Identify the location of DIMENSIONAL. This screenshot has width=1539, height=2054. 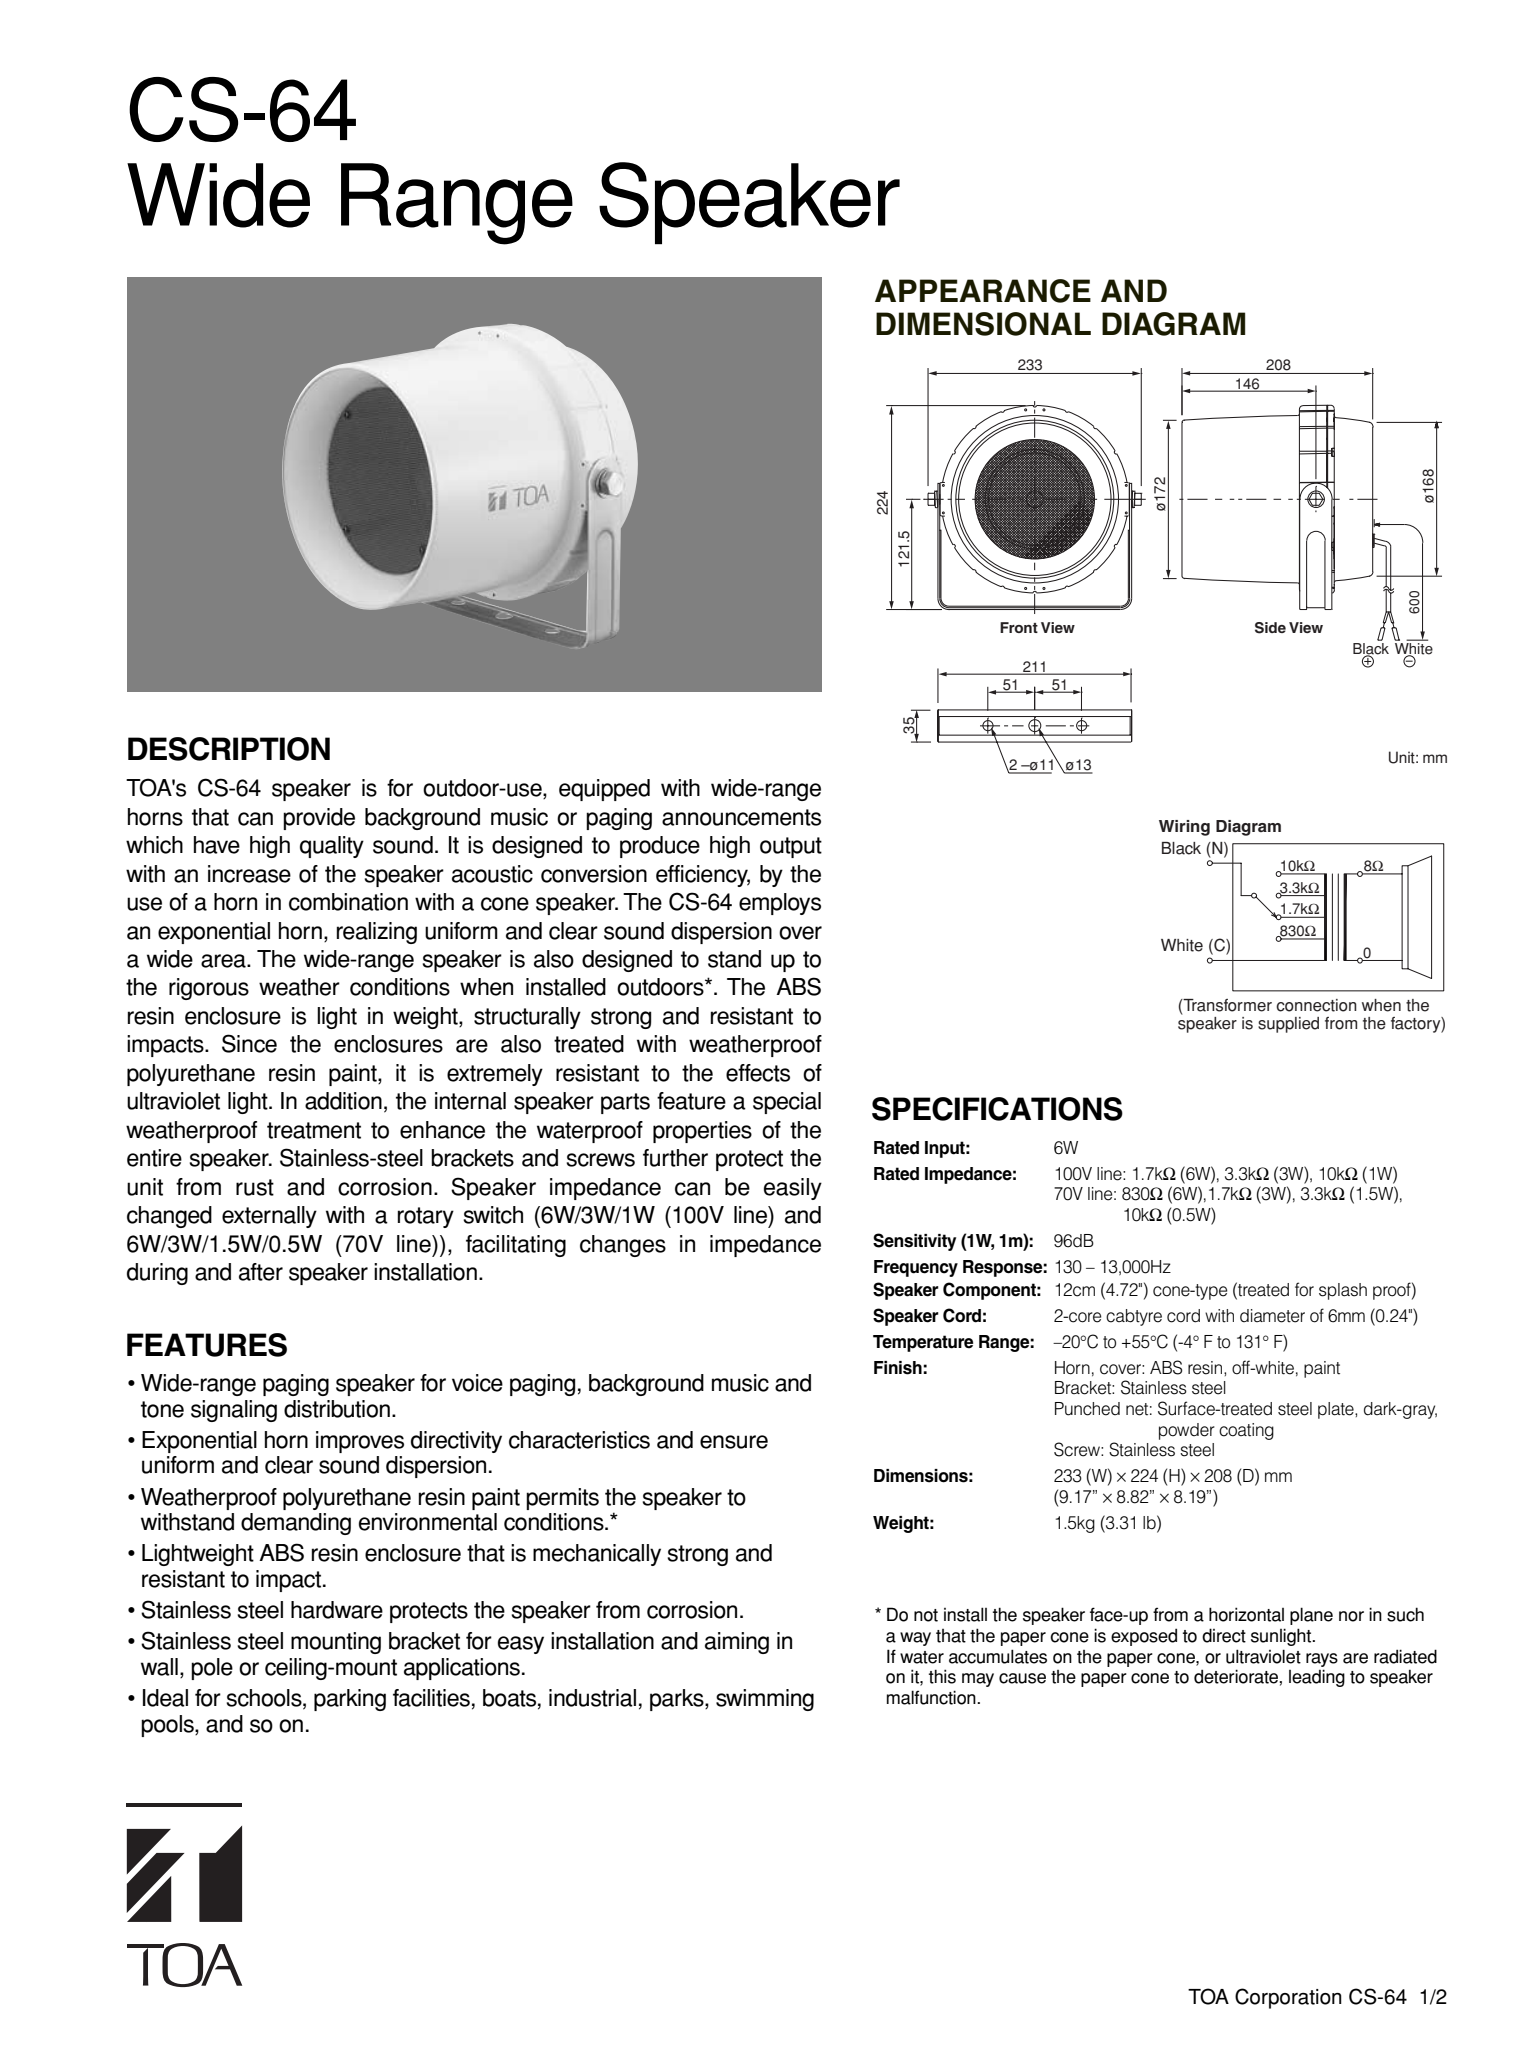
(983, 324).
